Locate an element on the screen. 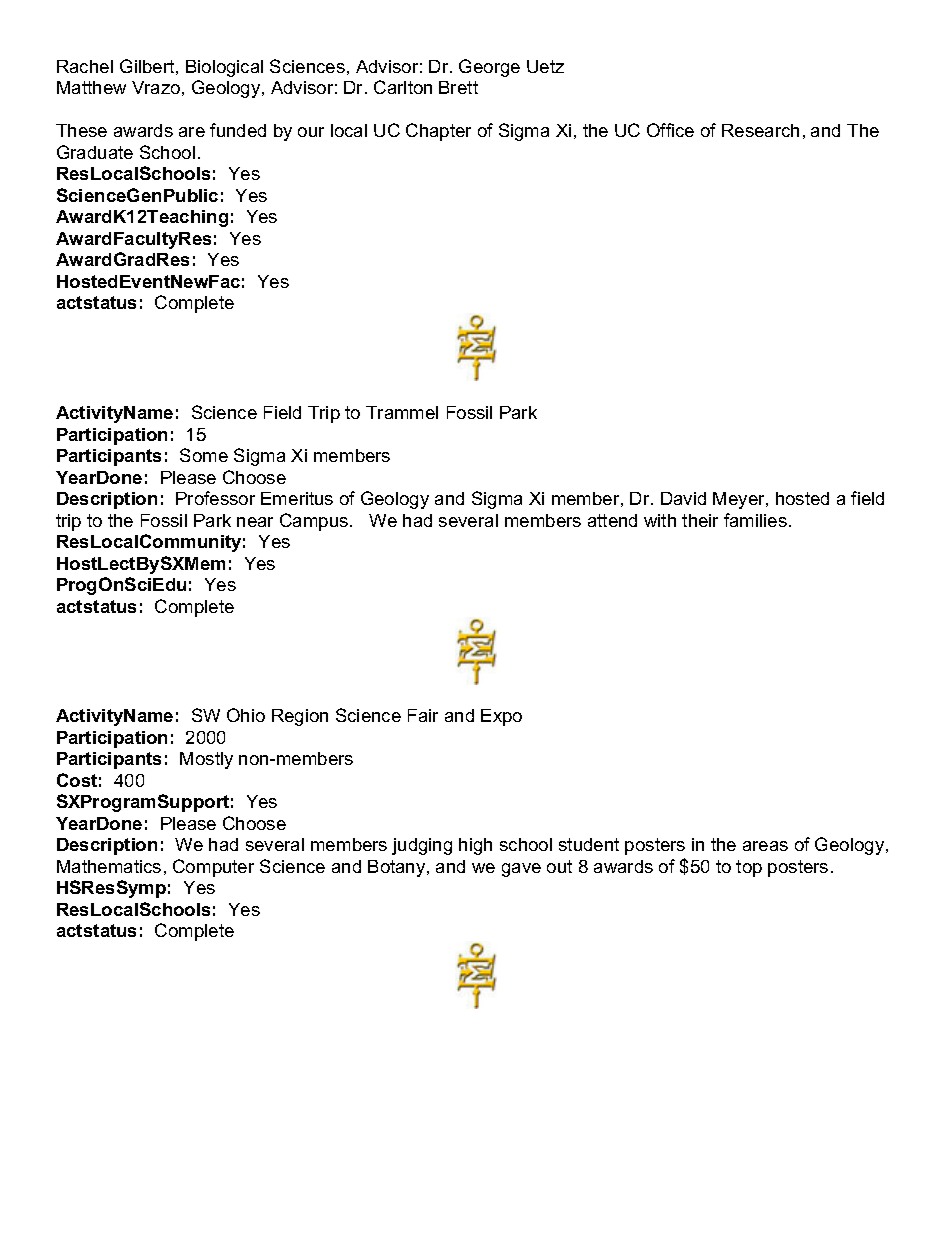 This screenshot has height=1233, width=952. David is located at coordinates (683, 498).
